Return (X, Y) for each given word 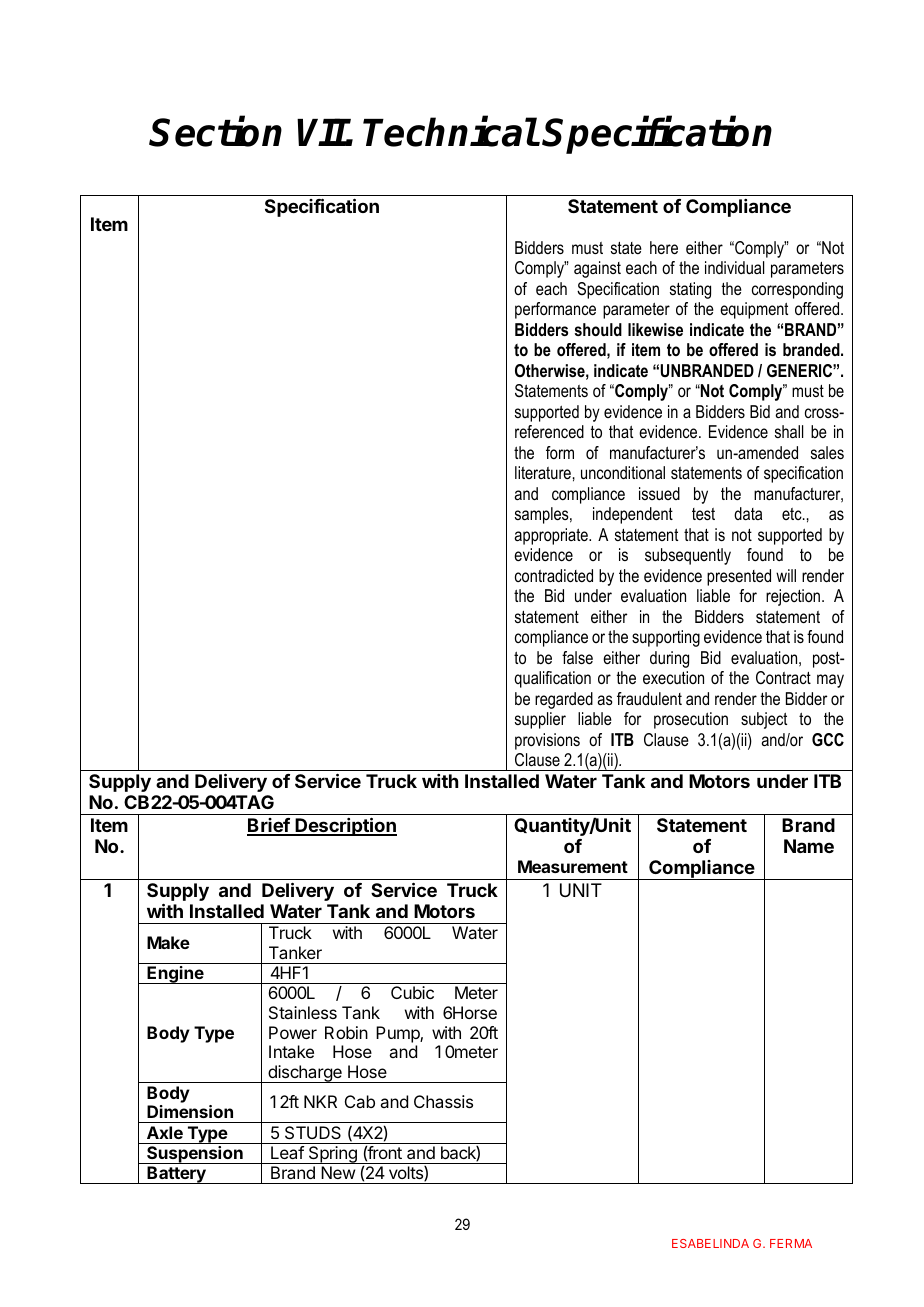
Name (809, 846)
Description (345, 826)
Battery (176, 1175)
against (597, 269)
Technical (450, 132)
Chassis (443, 1101)
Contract (783, 677)
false (577, 657)
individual (734, 267)
